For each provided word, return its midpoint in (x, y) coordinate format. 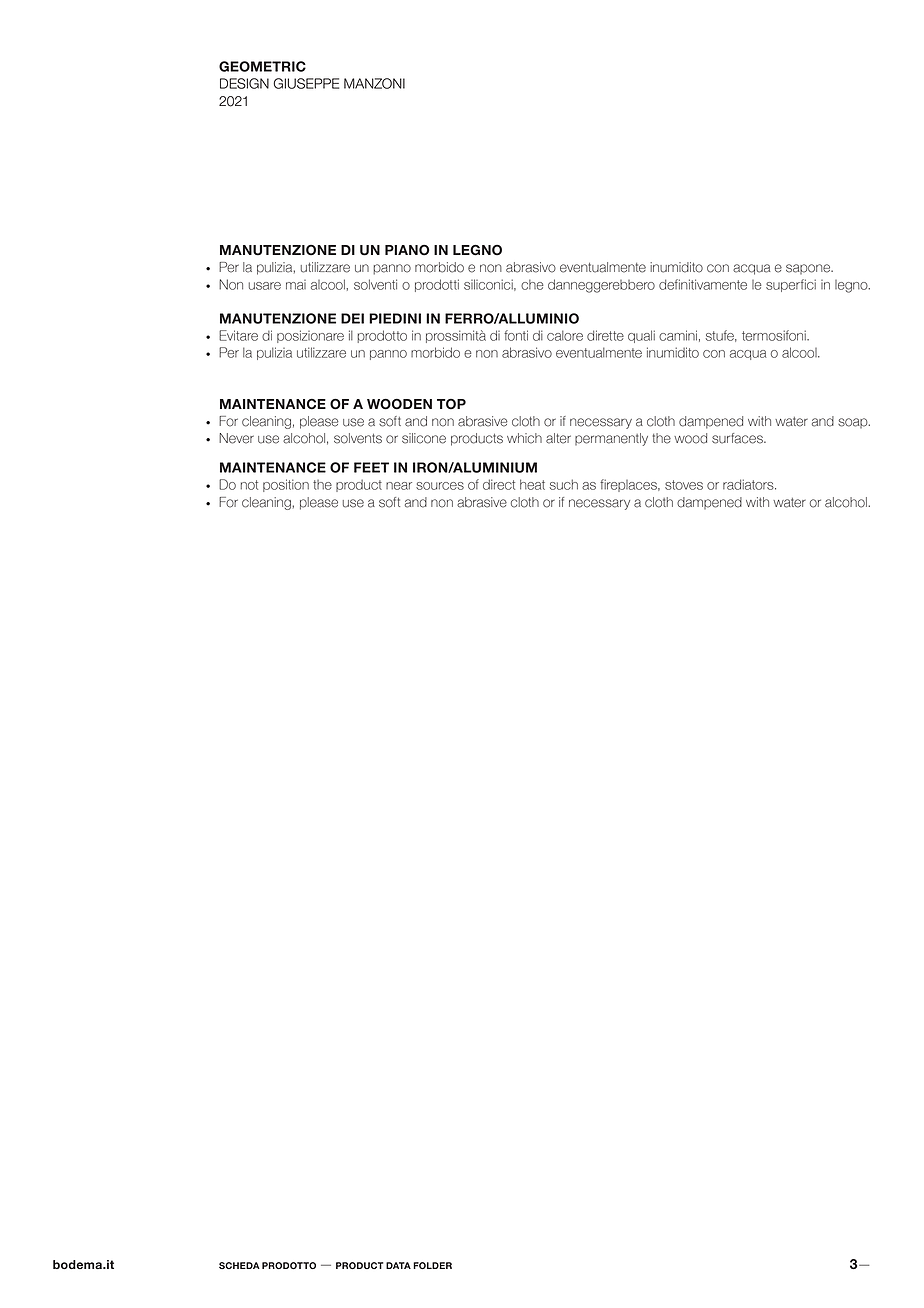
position (286, 485)
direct (499, 484)
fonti (516, 335)
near (399, 486)
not (249, 485)
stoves (684, 485)
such (564, 484)
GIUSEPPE (306, 83)
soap (854, 423)
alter (558, 438)
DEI (352, 318)
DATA (398, 1265)
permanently (611, 439)
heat (532, 484)
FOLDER (432, 1265)
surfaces (738, 438)
